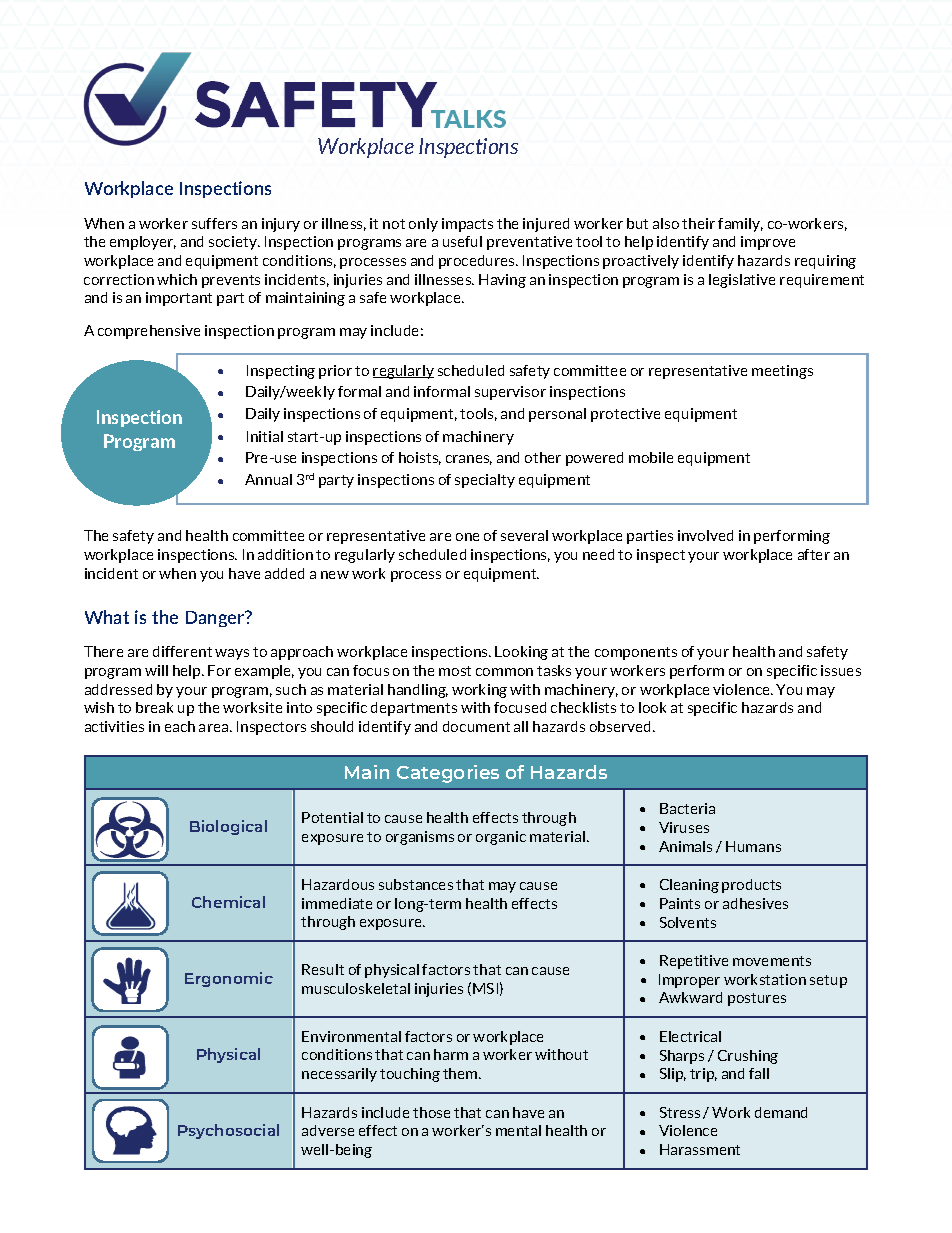  I want to click on improve, so click(768, 243).
